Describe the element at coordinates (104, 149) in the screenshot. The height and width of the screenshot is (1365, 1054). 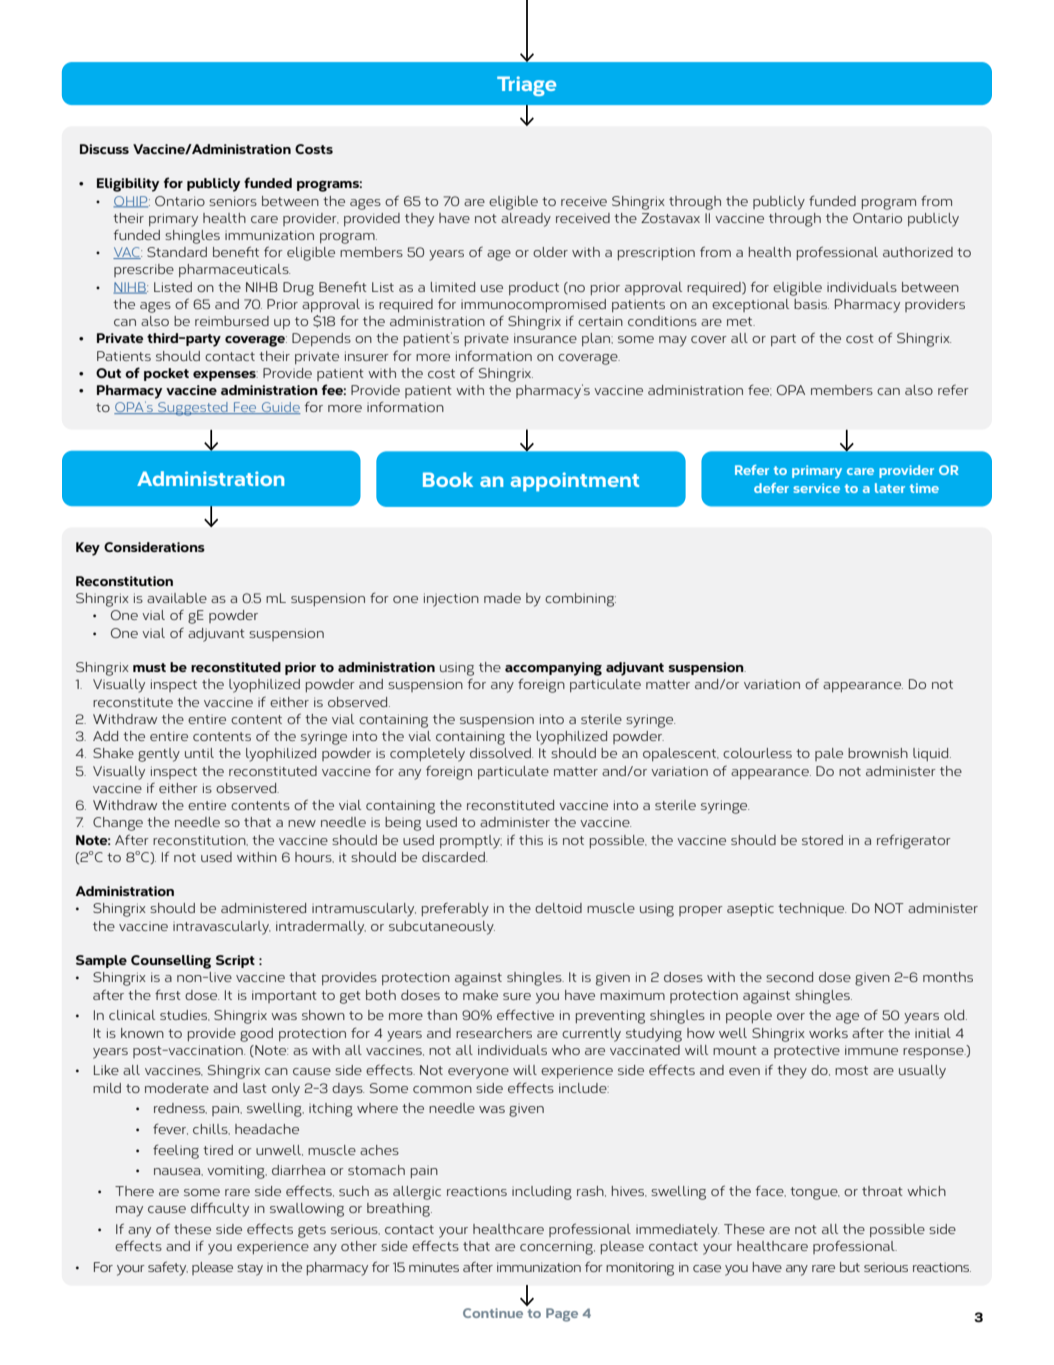
I see `Discuss` at that location.
